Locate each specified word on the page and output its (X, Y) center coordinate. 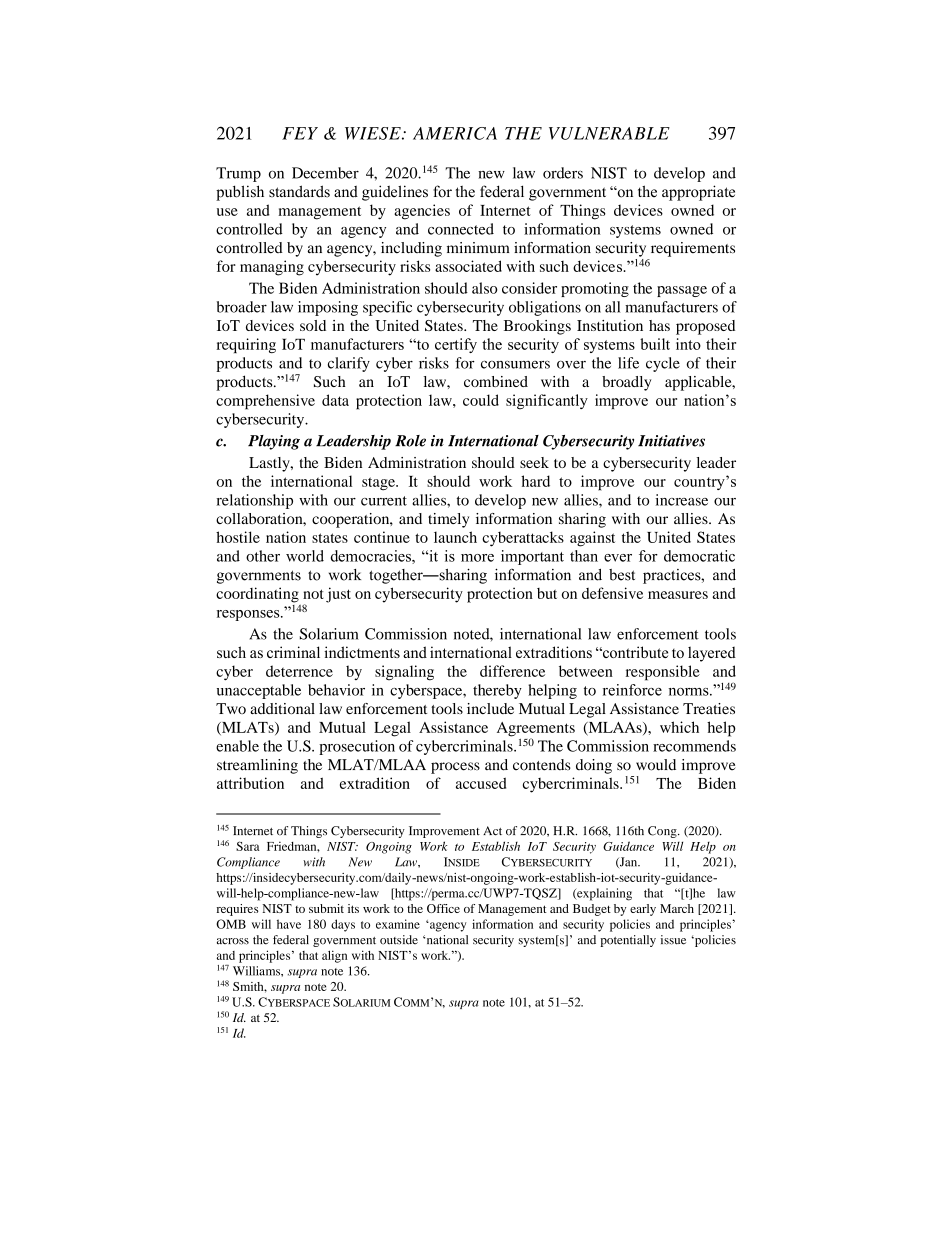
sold (313, 325)
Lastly (270, 464)
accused (481, 783)
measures (678, 595)
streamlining (257, 766)
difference (512, 671)
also (485, 288)
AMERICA (455, 133)
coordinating (257, 595)
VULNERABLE (609, 133)
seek (534, 462)
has (659, 325)
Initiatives (671, 441)
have (289, 924)
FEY (300, 133)
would (656, 765)
